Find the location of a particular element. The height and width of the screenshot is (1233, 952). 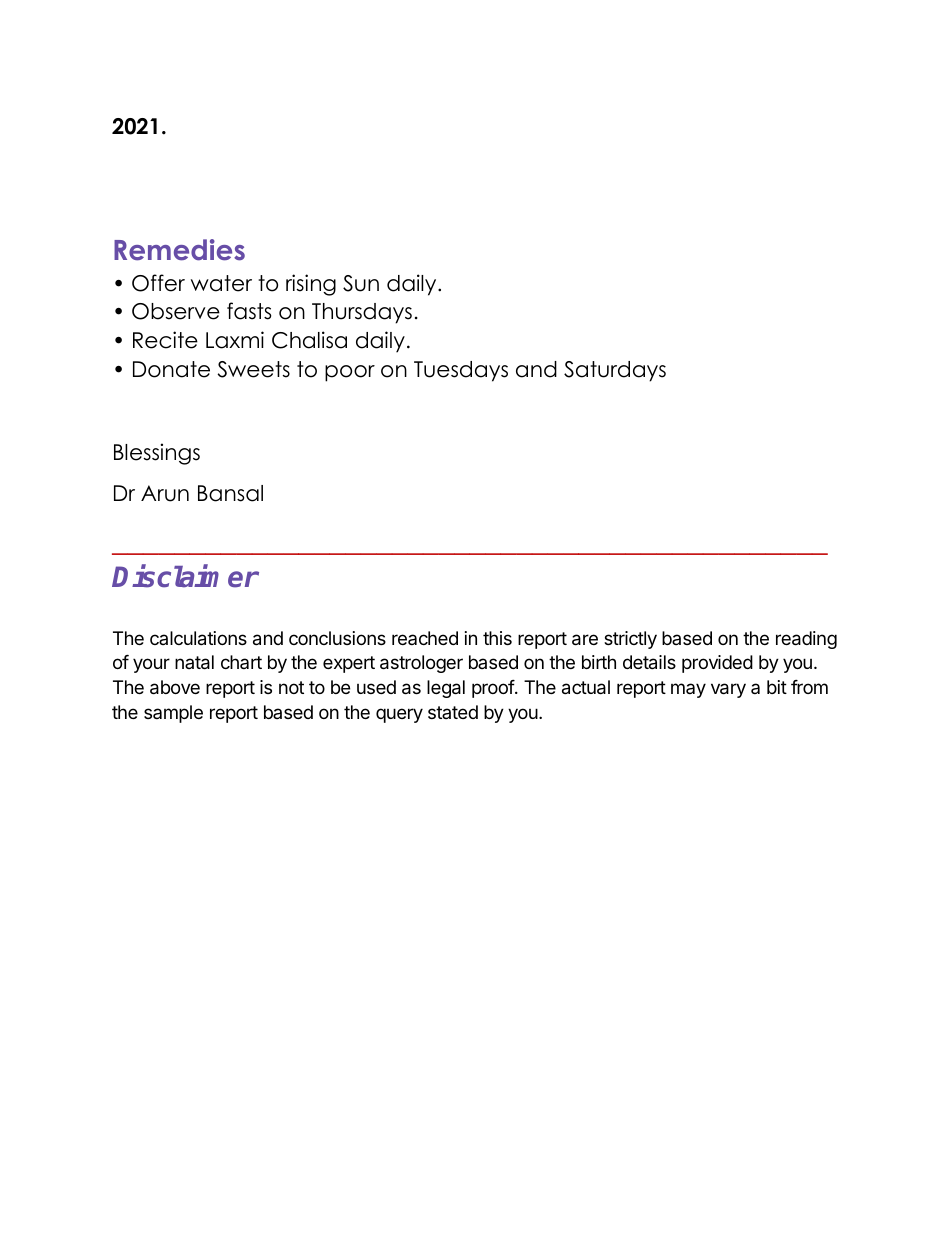

Bansal is located at coordinates (230, 493).
